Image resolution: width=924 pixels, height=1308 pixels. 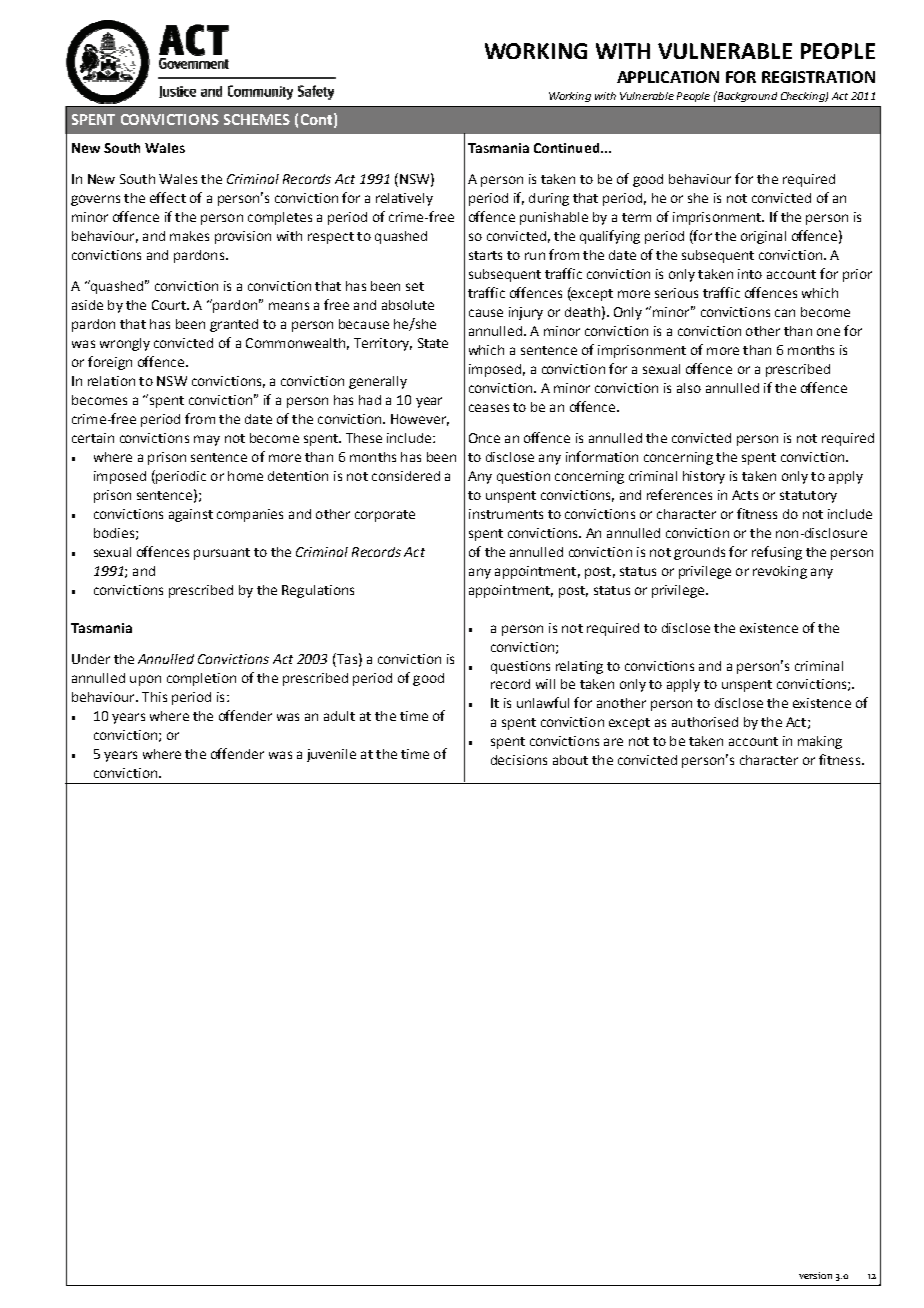 What do you see at coordinates (331, 755) in the document?
I see `juvenile` at bounding box center [331, 755].
